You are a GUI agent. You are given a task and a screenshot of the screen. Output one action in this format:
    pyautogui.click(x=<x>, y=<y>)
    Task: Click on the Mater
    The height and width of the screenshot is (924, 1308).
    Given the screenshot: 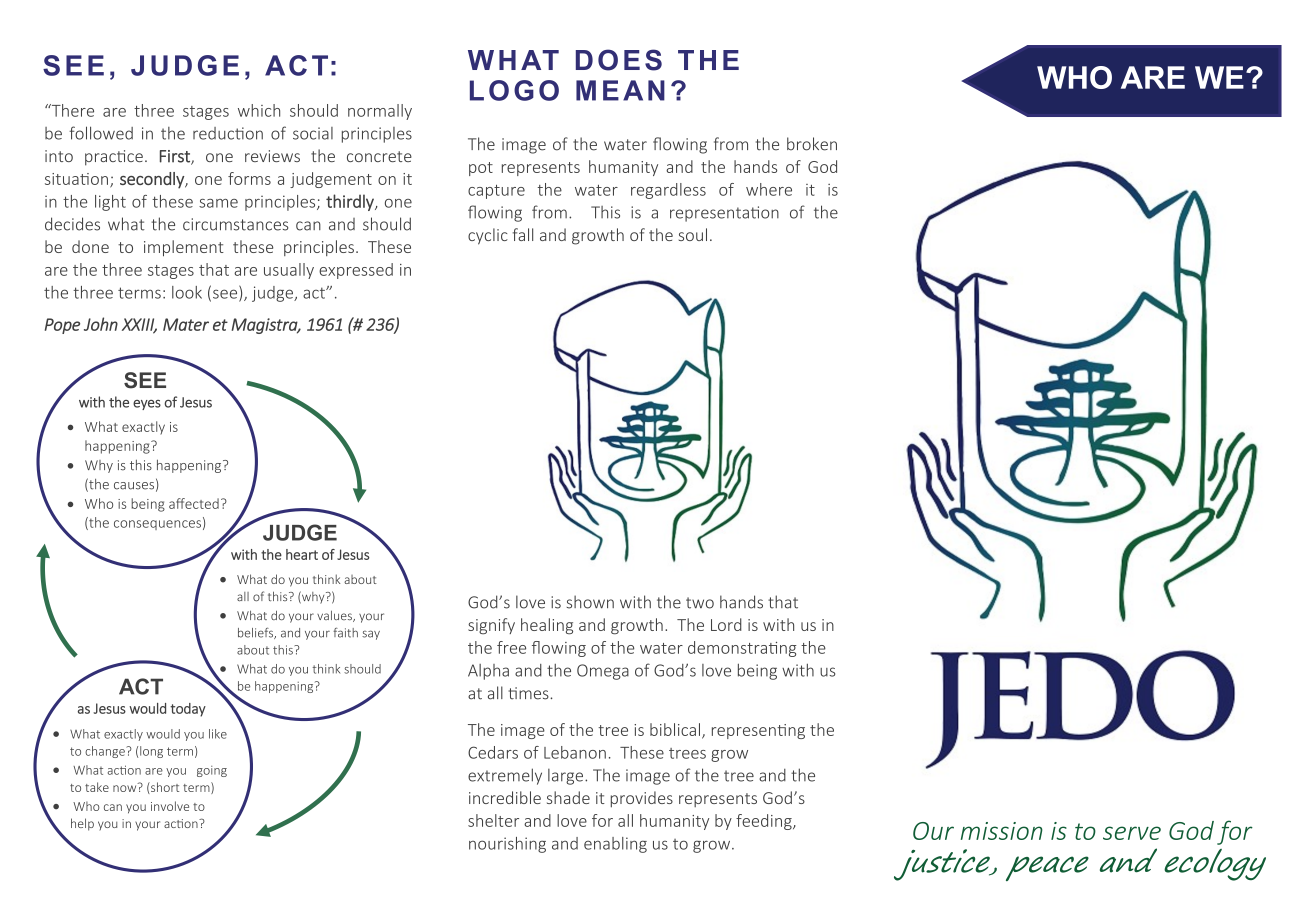 What is the action you would take?
    pyautogui.click(x=186, y=324)
